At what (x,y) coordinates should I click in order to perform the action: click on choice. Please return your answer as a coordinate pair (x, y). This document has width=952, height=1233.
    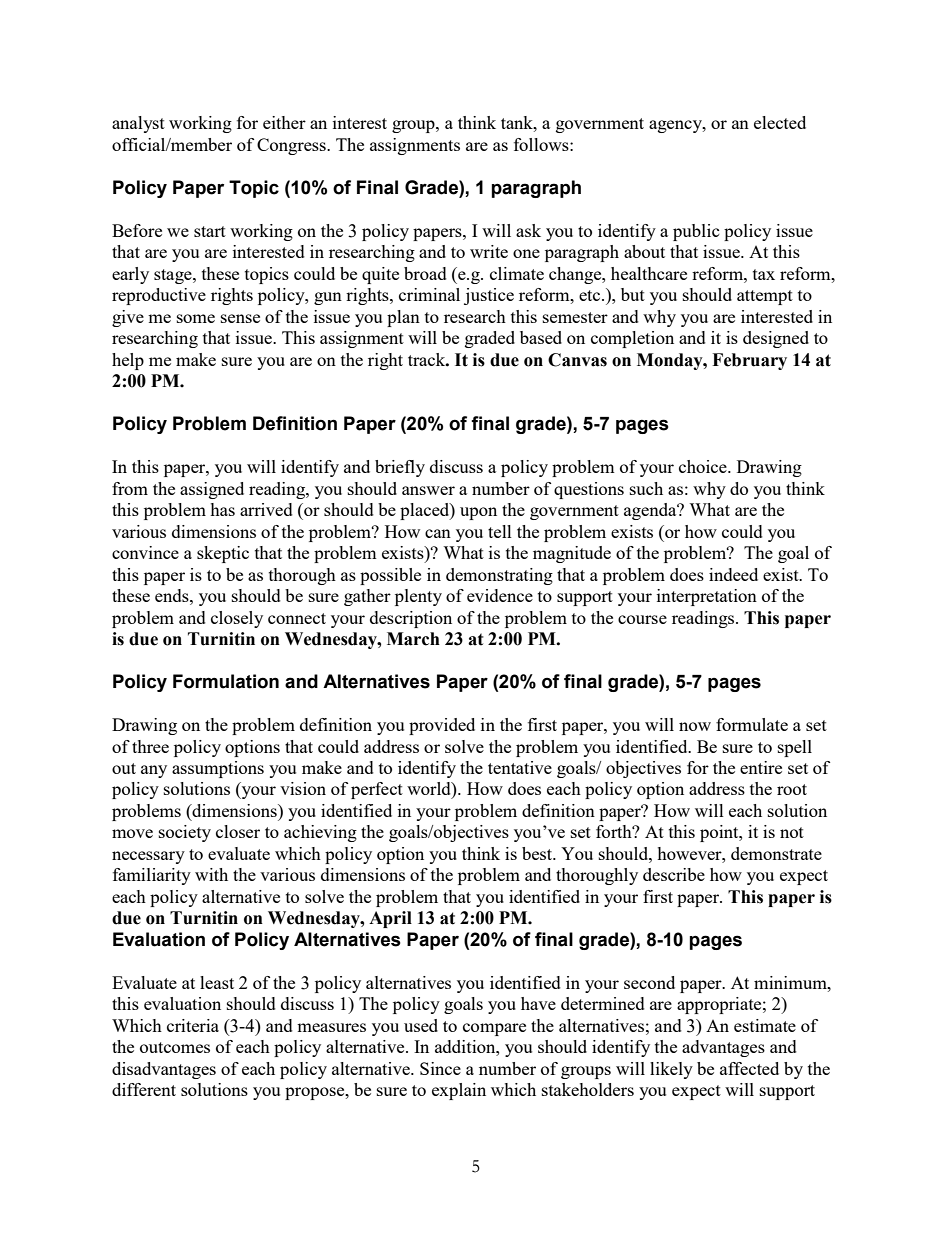
    Looking at the image, I should click on (704, 466).
